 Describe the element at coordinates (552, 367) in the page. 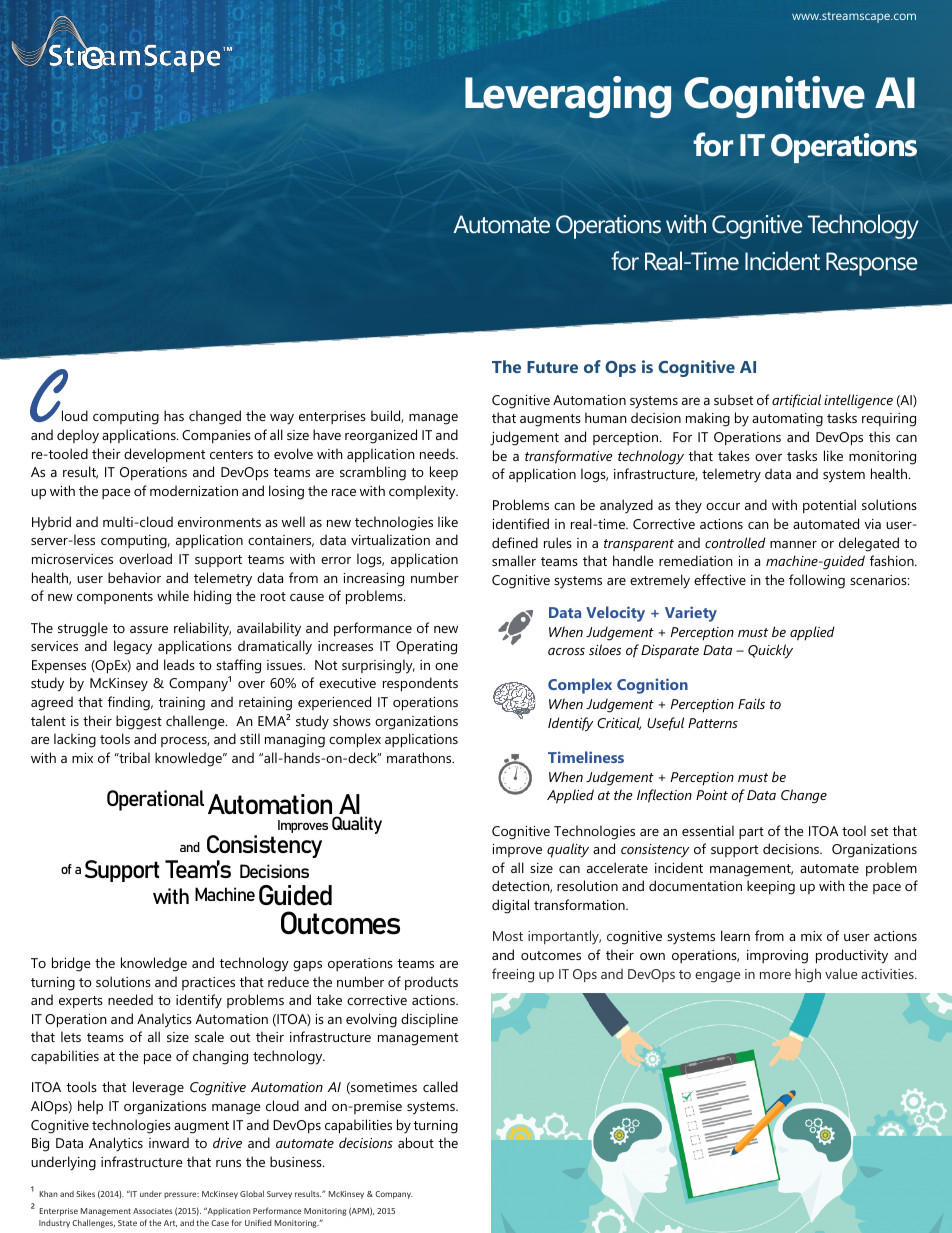

I see `Future` at that location.
